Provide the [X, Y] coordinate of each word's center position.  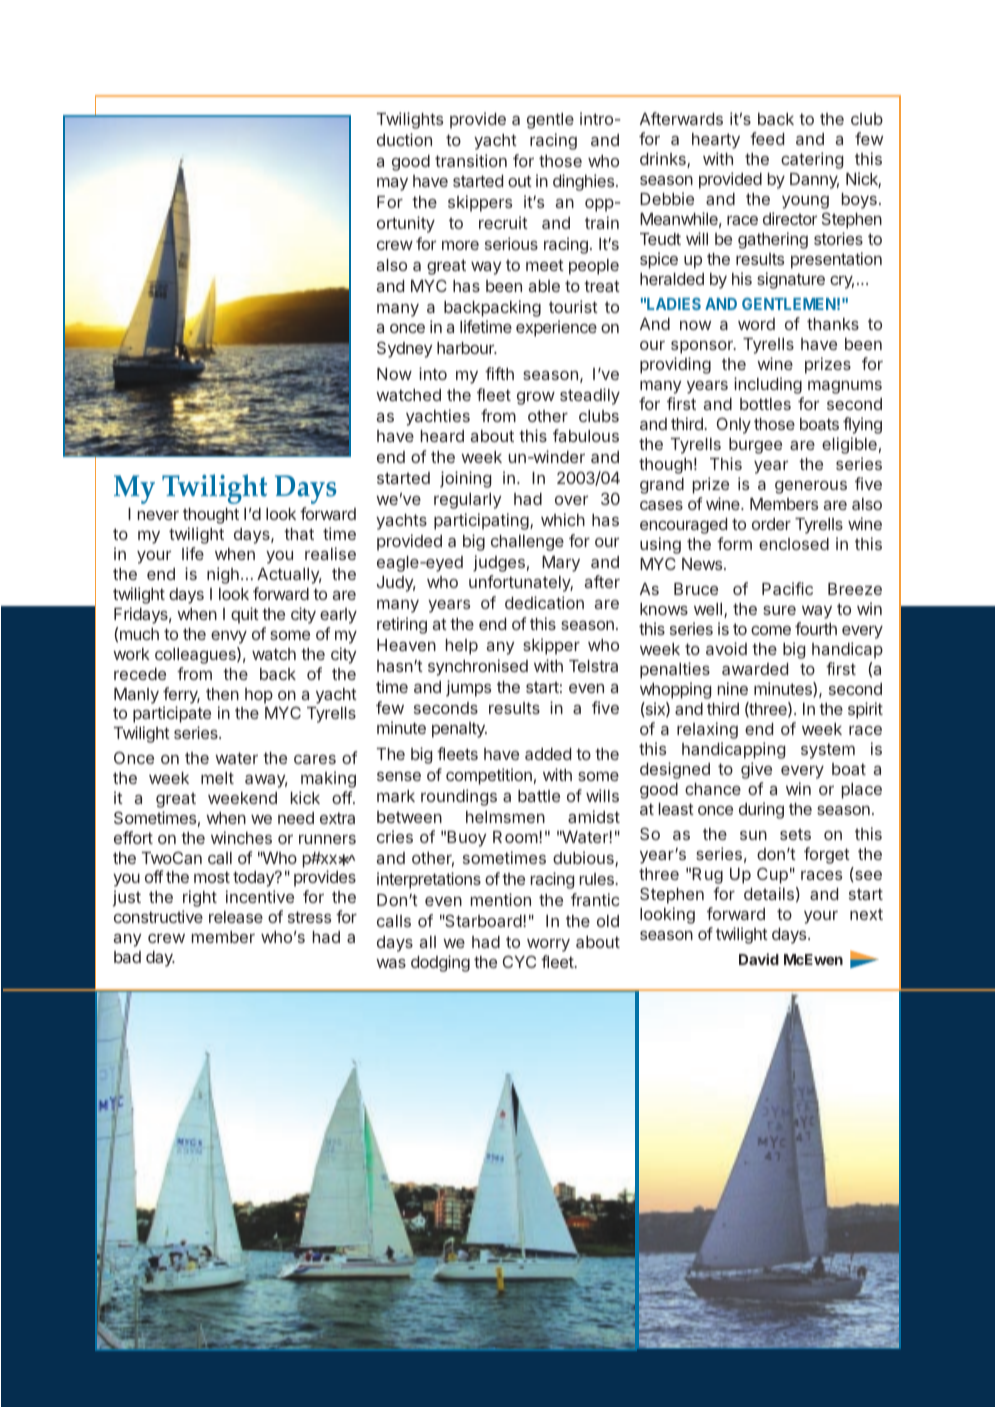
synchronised [478, 667]
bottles [765, 404]
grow [536, 398]
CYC [519, 961]
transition [471, 160]
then [222, 694]
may [392, 184]
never [158, 515]
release [236, 917]
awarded [755, 669]
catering [812, 160]
